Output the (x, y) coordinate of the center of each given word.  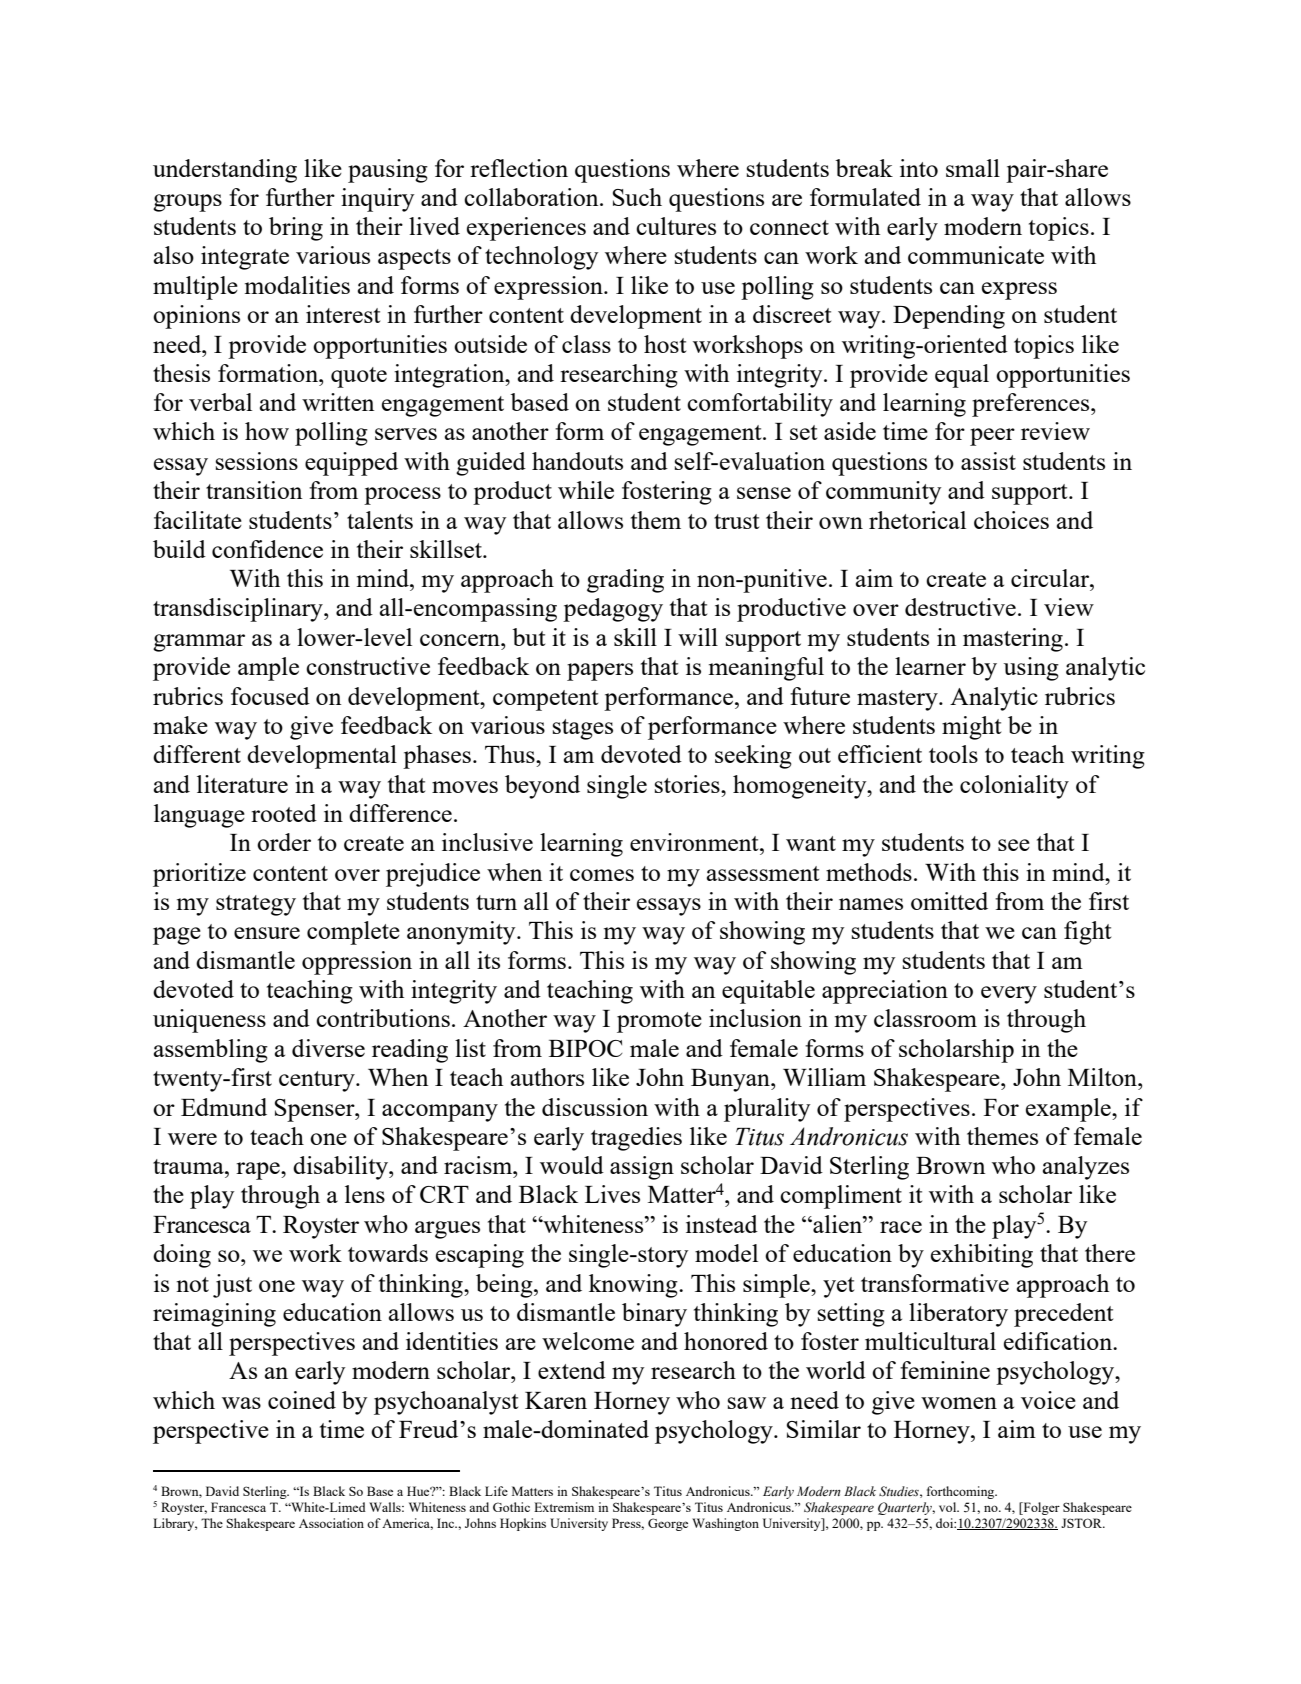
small (973, 168)
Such (637, 197)
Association (331, 1523)
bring (296, 229)
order (284, 842)
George (668, 1524)
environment (695, 842)
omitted (949, 901)
